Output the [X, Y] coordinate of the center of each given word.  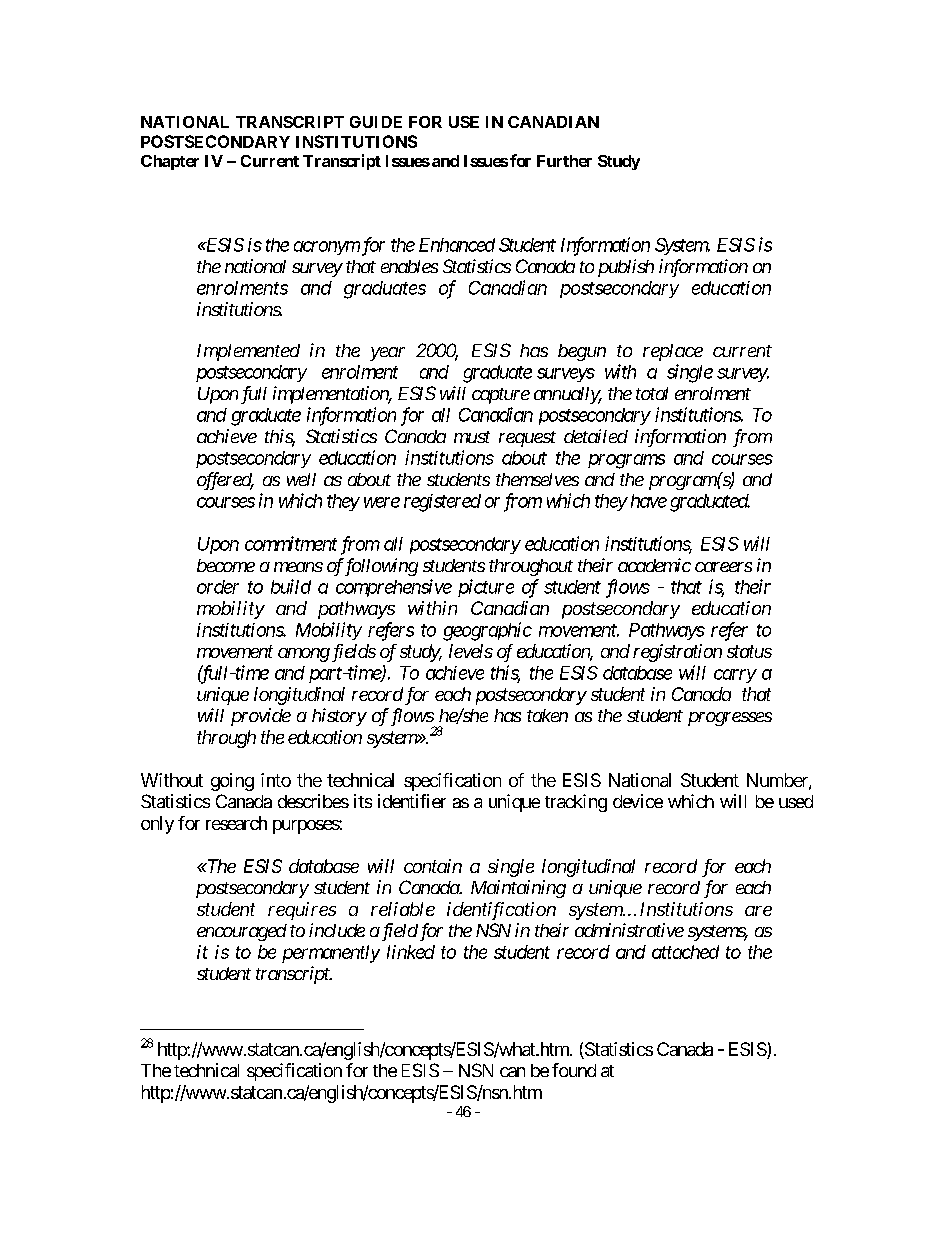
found [574, 1070]
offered [225, 481]
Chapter [170, 162]
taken [547, 715]
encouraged [242, 932]
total [652, 393]
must [472, 437]
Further [564, 161]
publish [626, 268]
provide [261, 717]
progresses [730, 719]
